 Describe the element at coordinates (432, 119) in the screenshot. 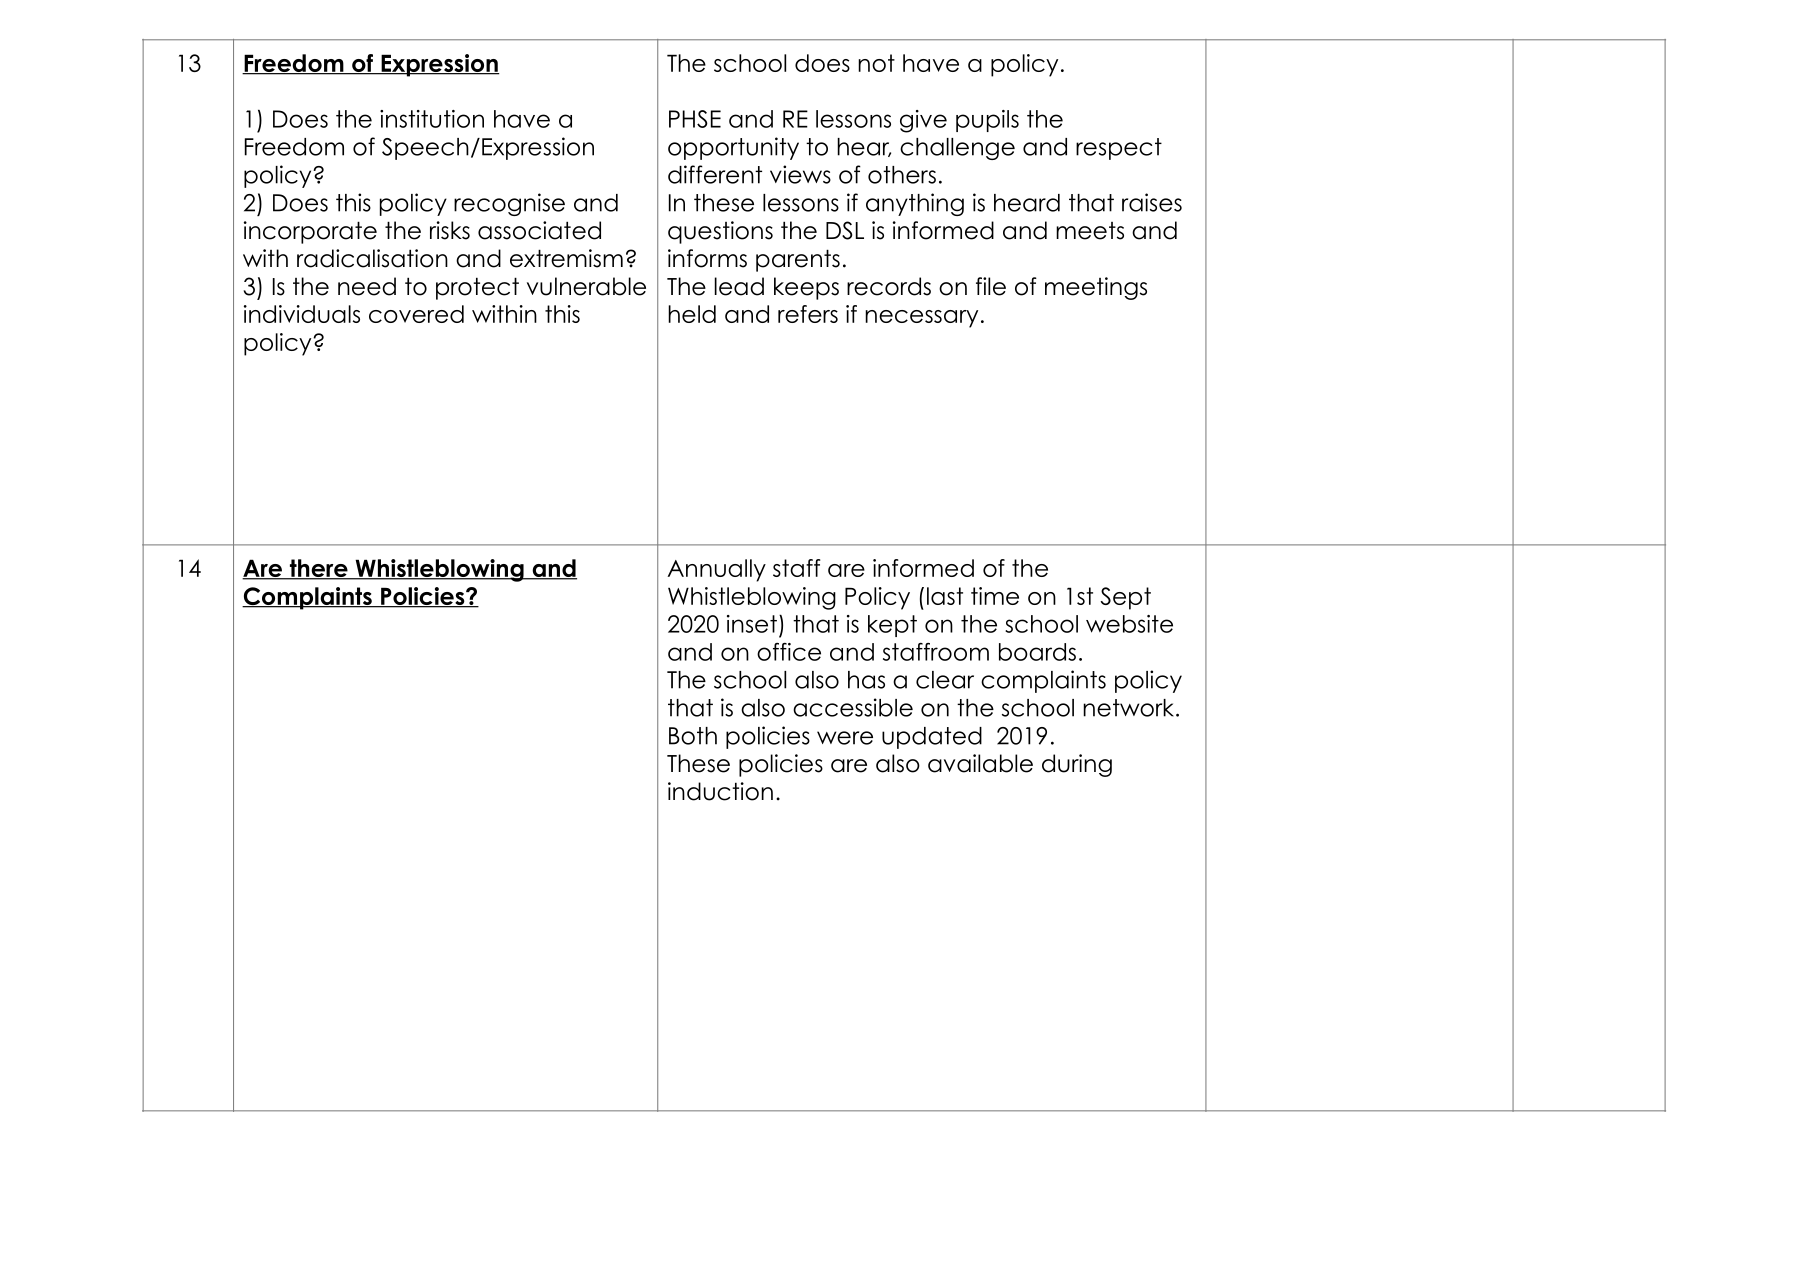

I see `institution` at that location.
